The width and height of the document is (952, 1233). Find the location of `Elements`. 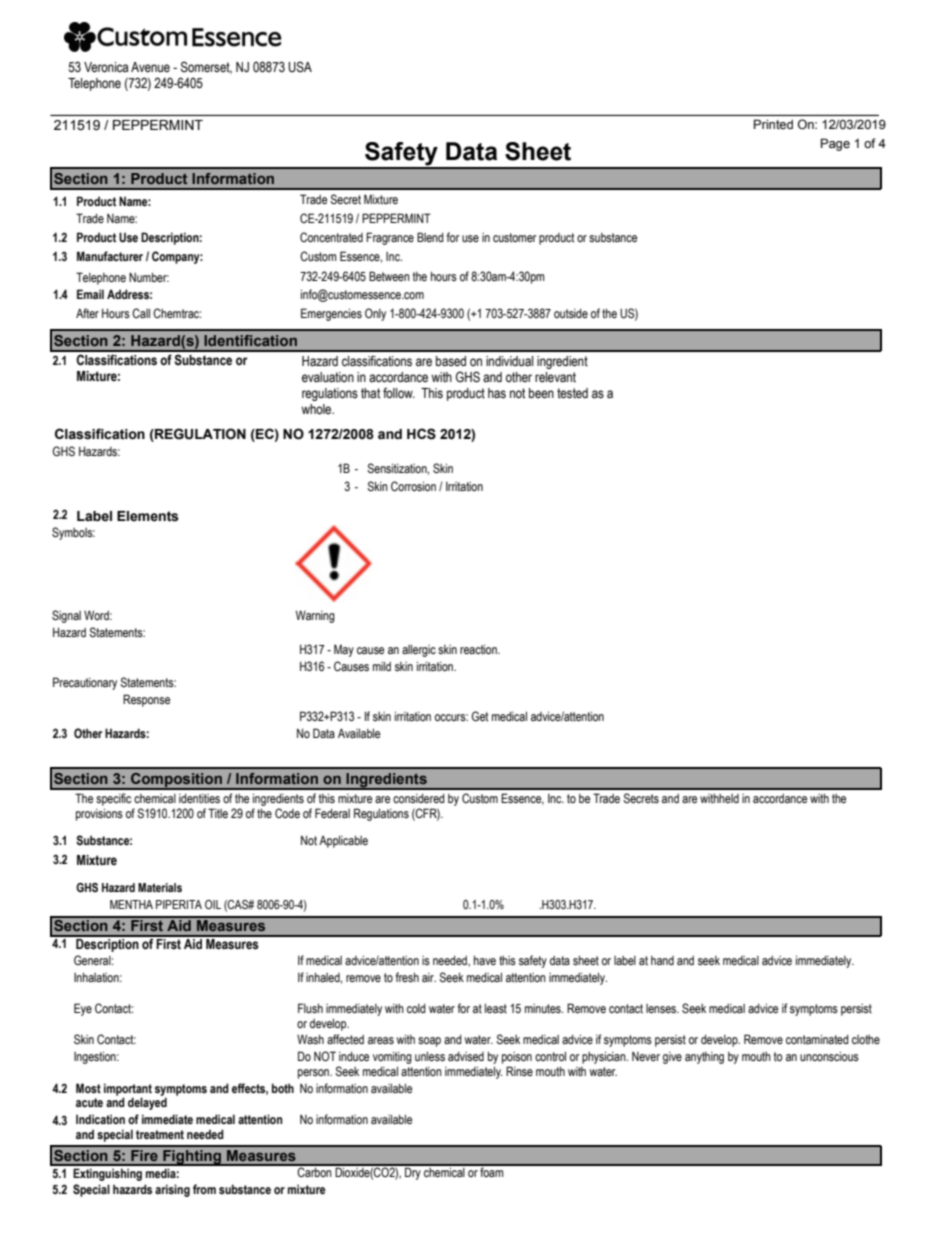

Elements is located at coordinates (148, 516).
